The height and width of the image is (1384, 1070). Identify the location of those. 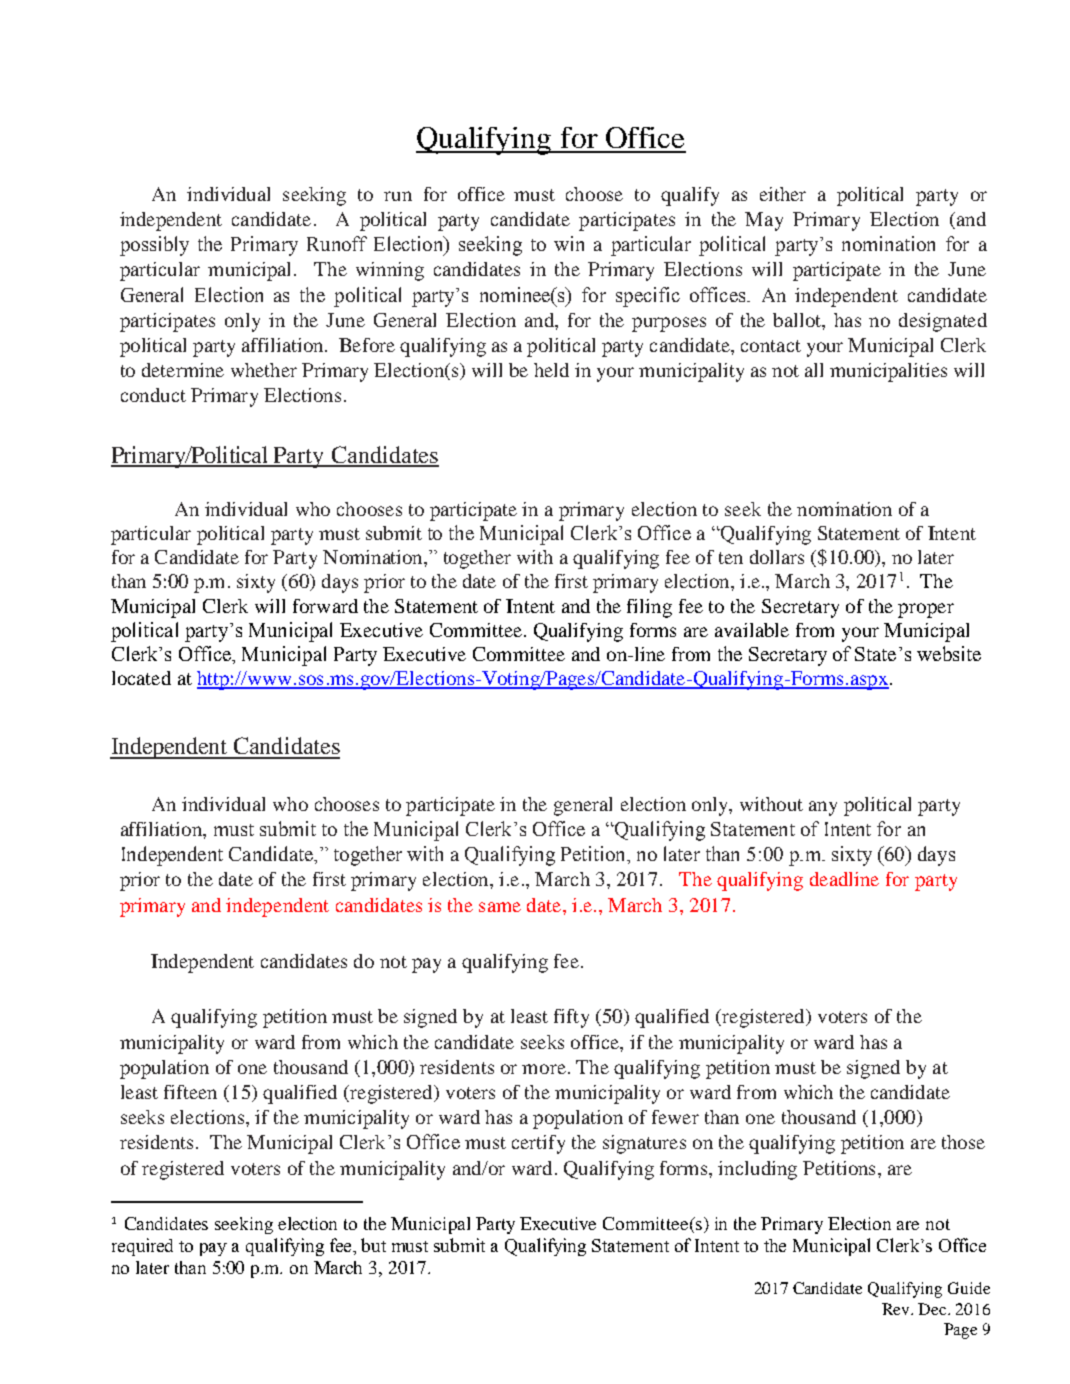
(963, 1142).
